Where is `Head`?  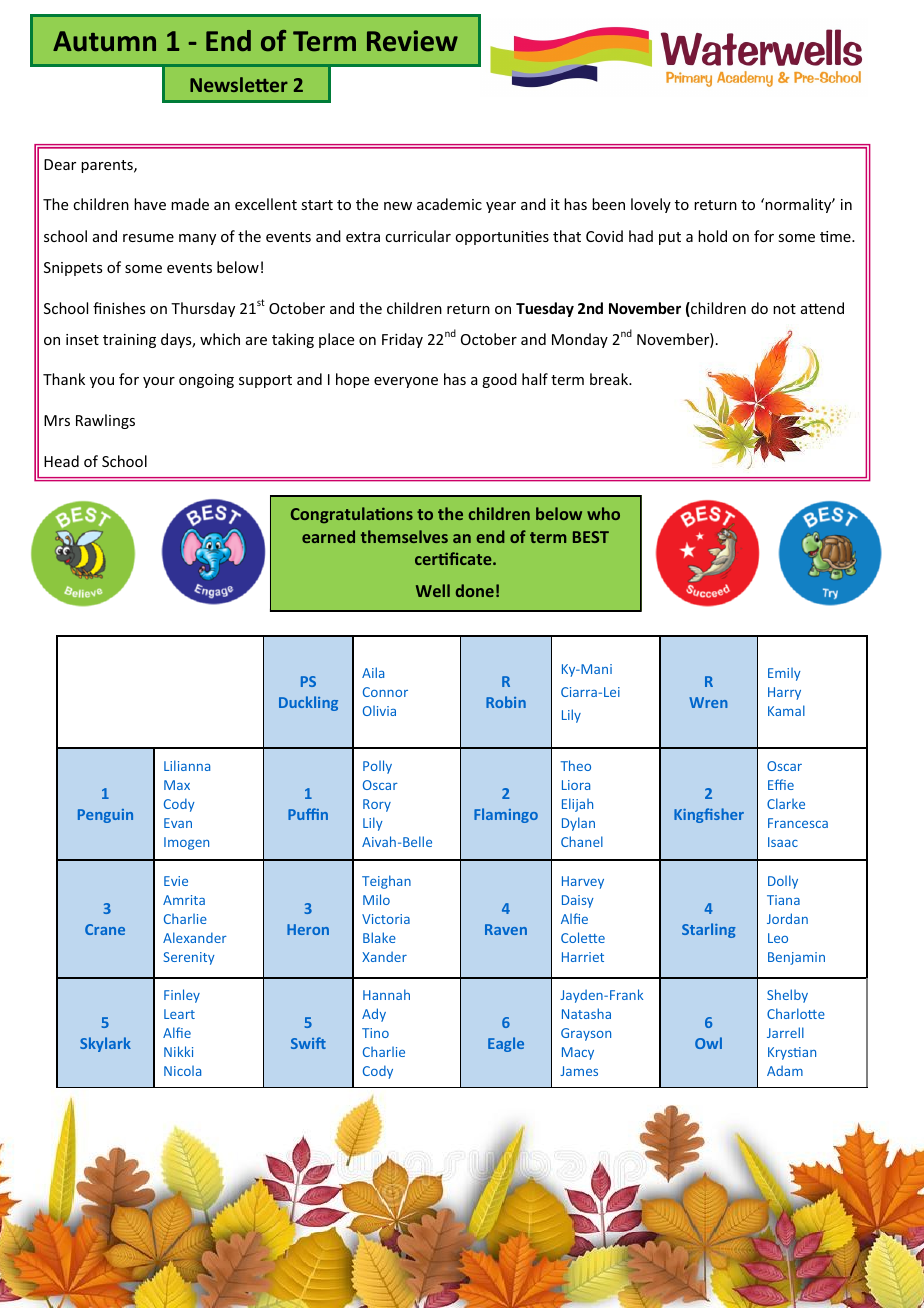 Head is located at coordinates (61, 461).
